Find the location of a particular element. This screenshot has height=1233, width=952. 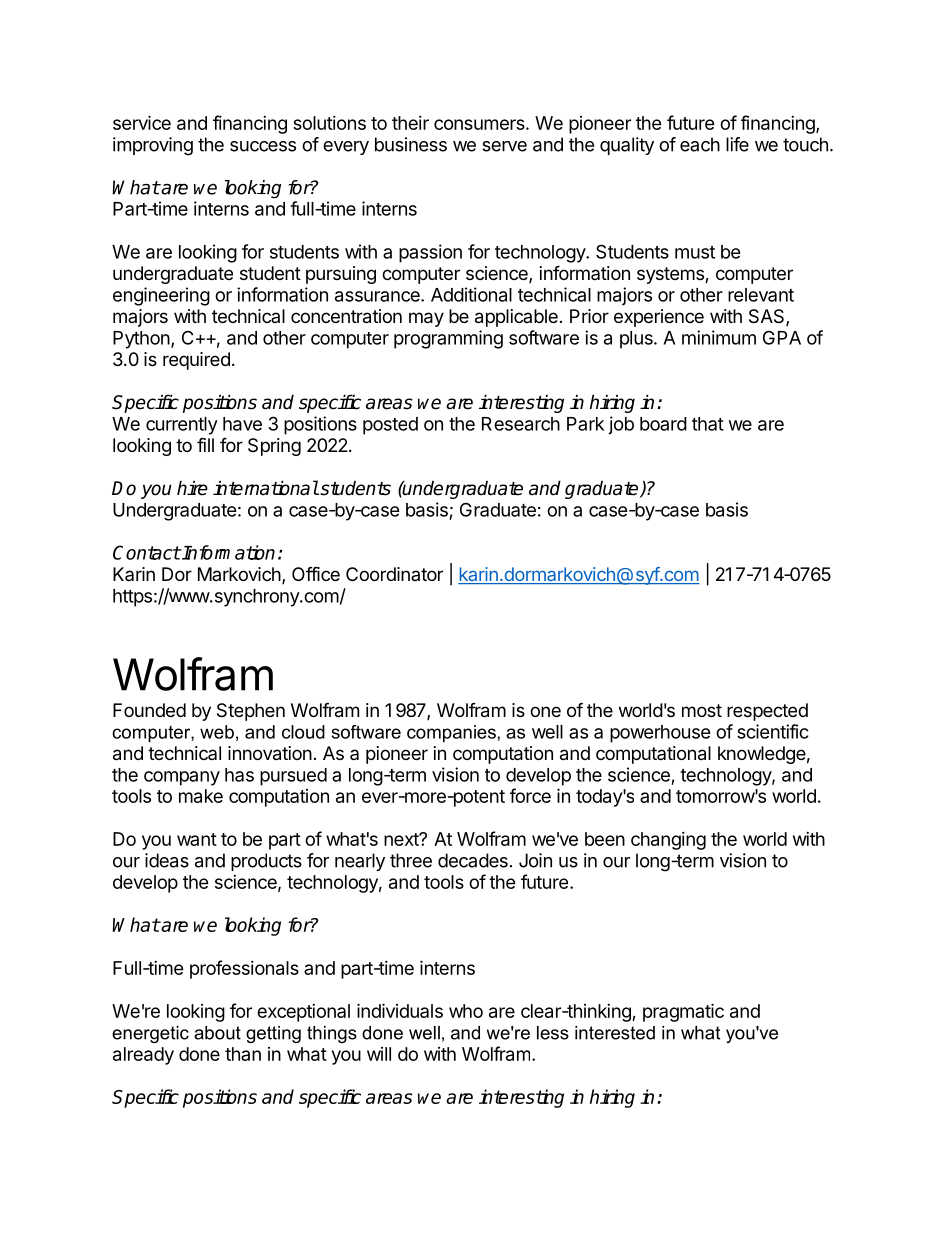

success is located at coordinates (263, 146).
